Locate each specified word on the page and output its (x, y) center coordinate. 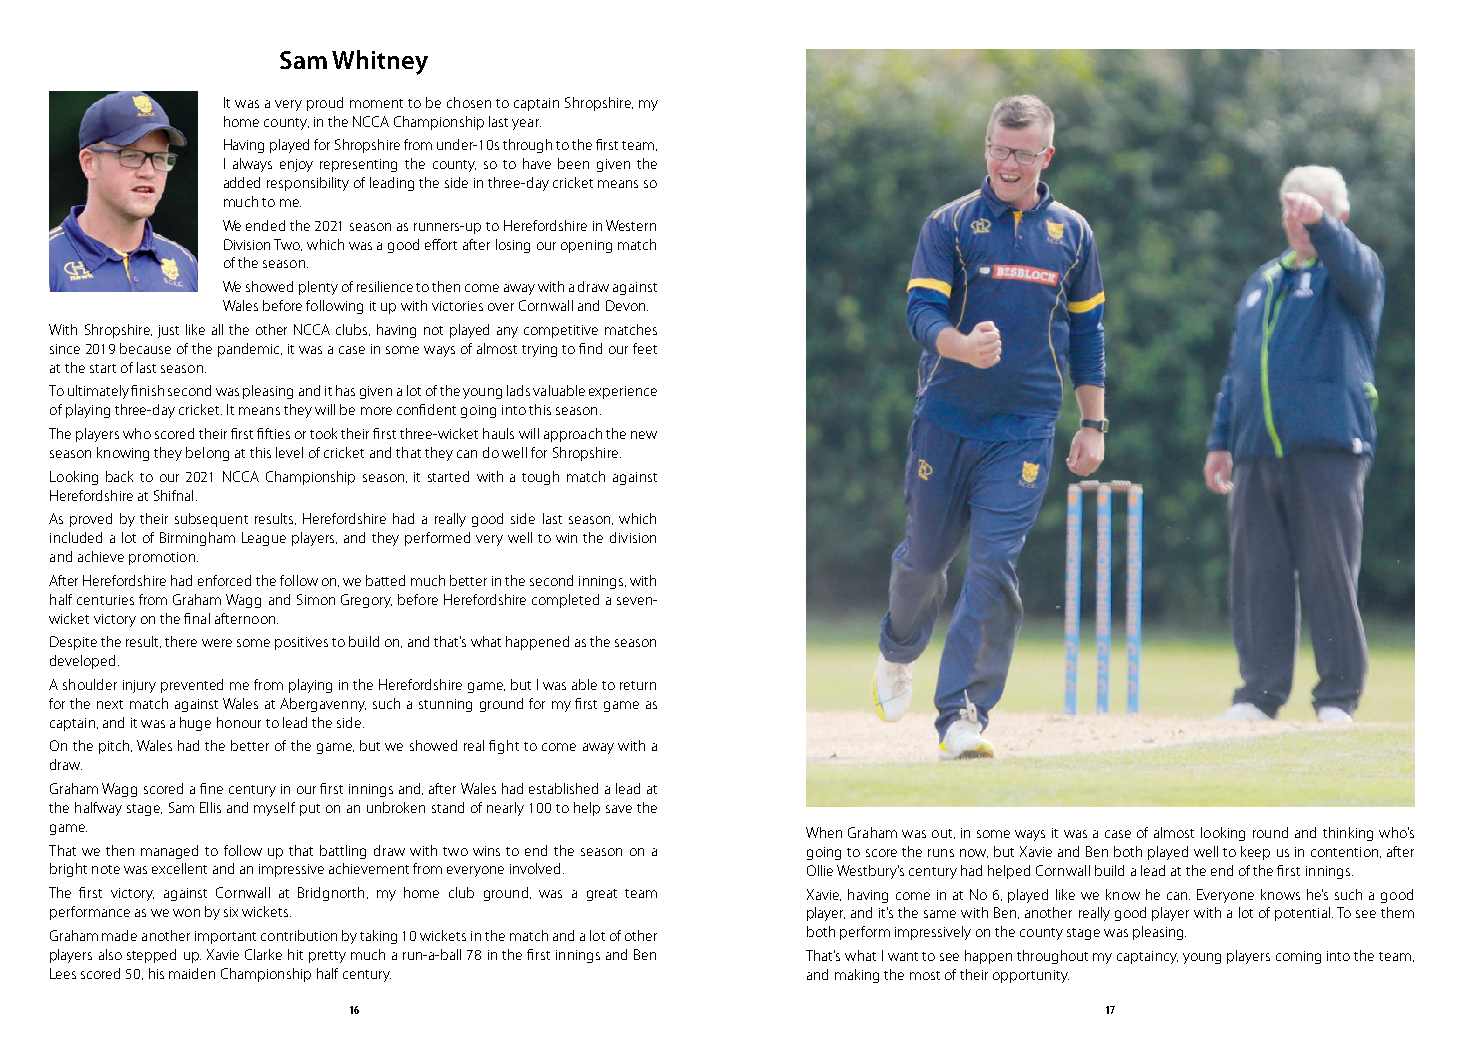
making (857, 976)
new (644, 435)
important (225, 937)
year (526, 124)
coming (1298, 957)
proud (325, 104)
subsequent (211, 520)
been (573, 163)
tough (540, 478)
